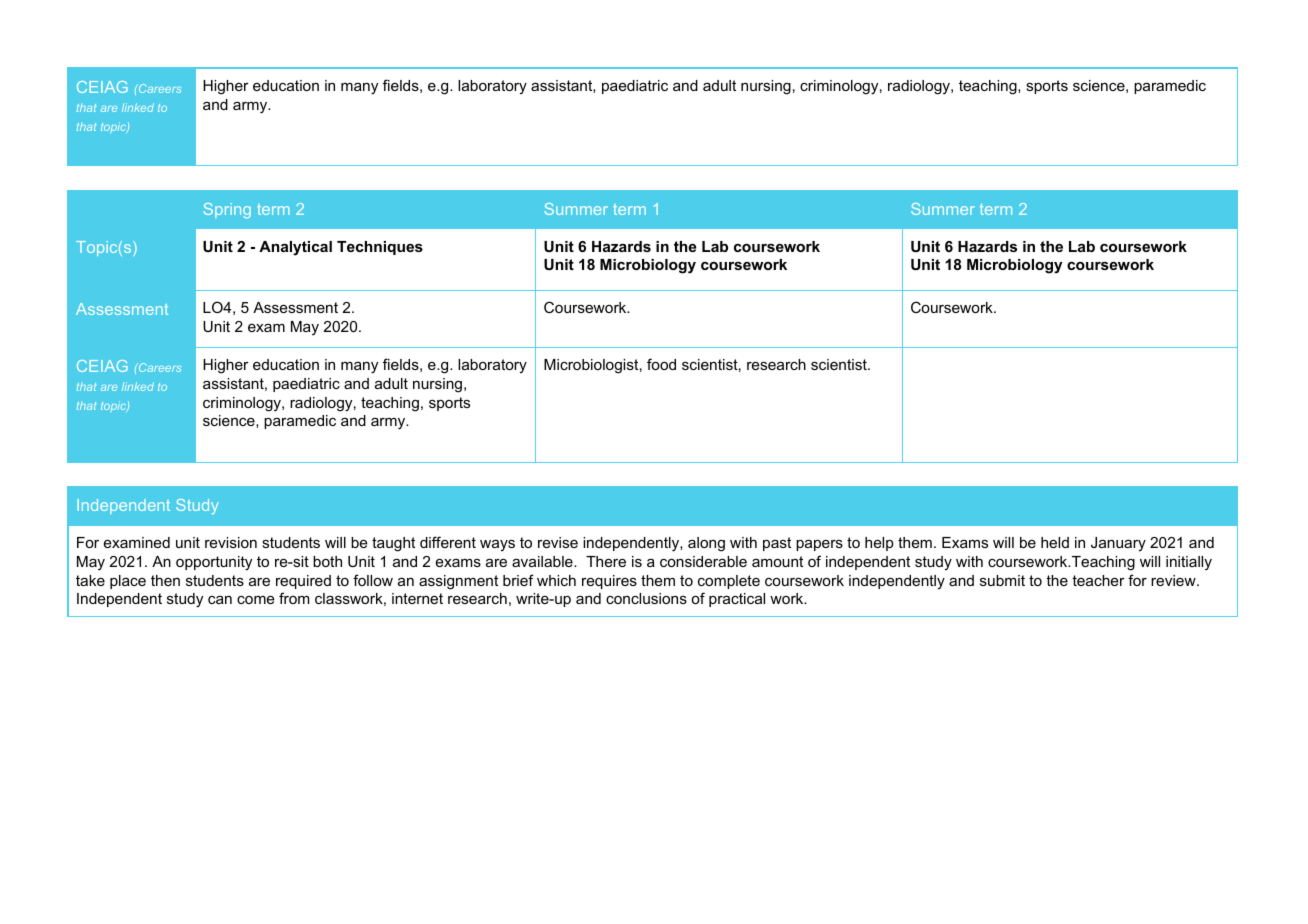 This document has width=1308, height=924. What do you see at coordinates (777, 544) in the document?
I see `past` at bounding box center [777, 544].
